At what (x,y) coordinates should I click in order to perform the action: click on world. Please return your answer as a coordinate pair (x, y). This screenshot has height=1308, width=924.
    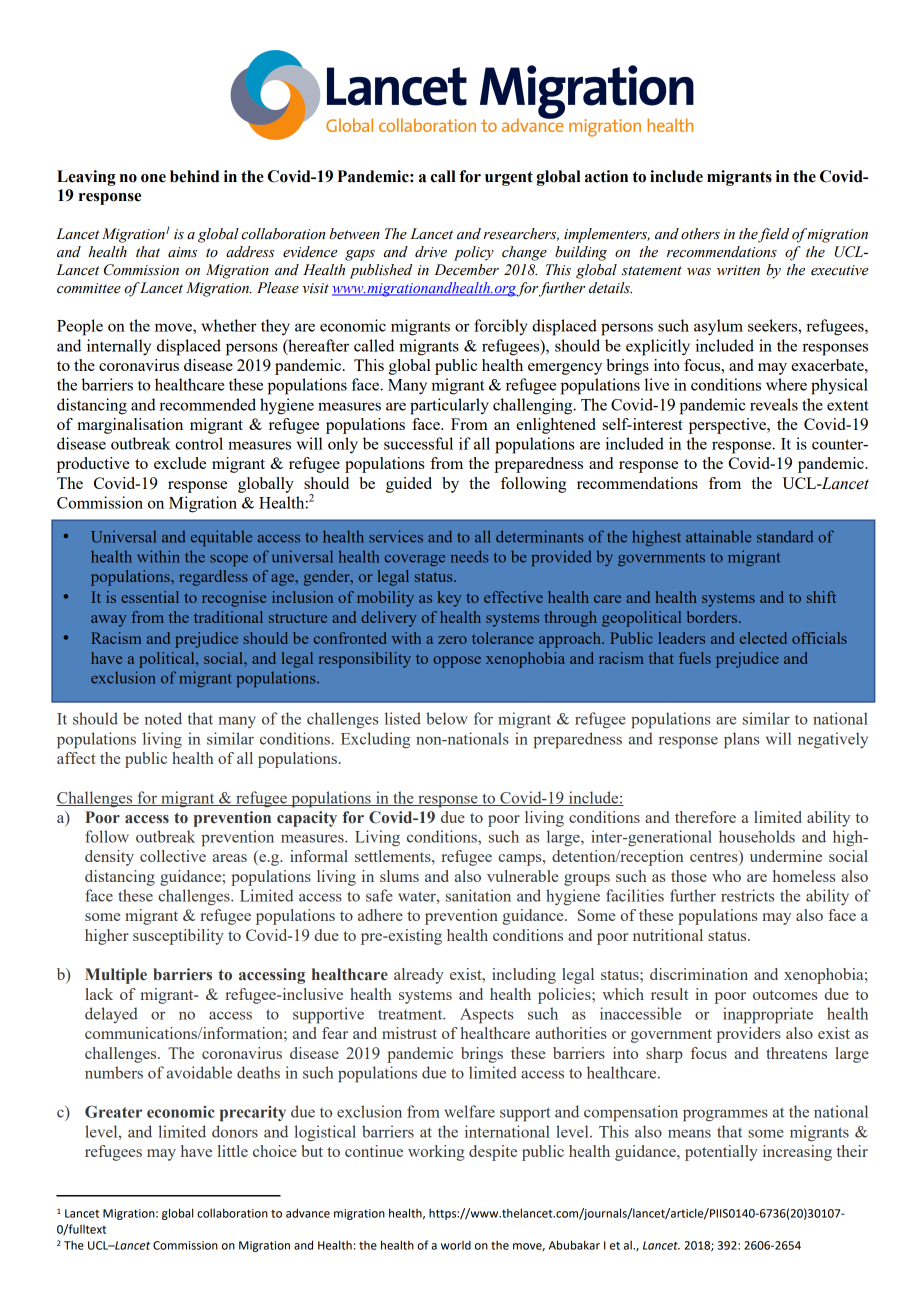
    Looking at the image, I should click on (456, 1245).
